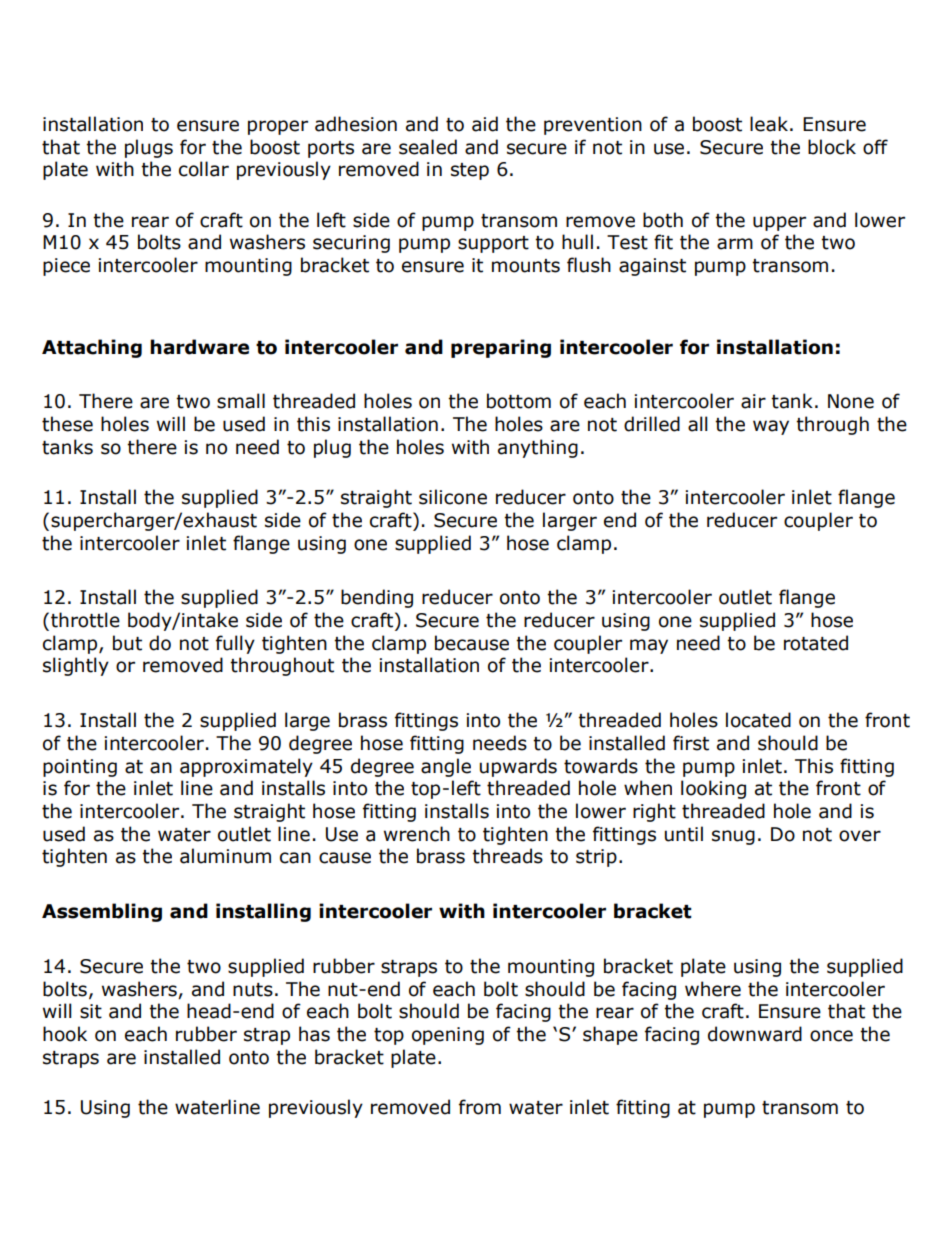 The width and height of the page is (952, 1233). What do you see at coordinates (127, 643) in the page?
I see `but` at bounding box center [127, 643].
